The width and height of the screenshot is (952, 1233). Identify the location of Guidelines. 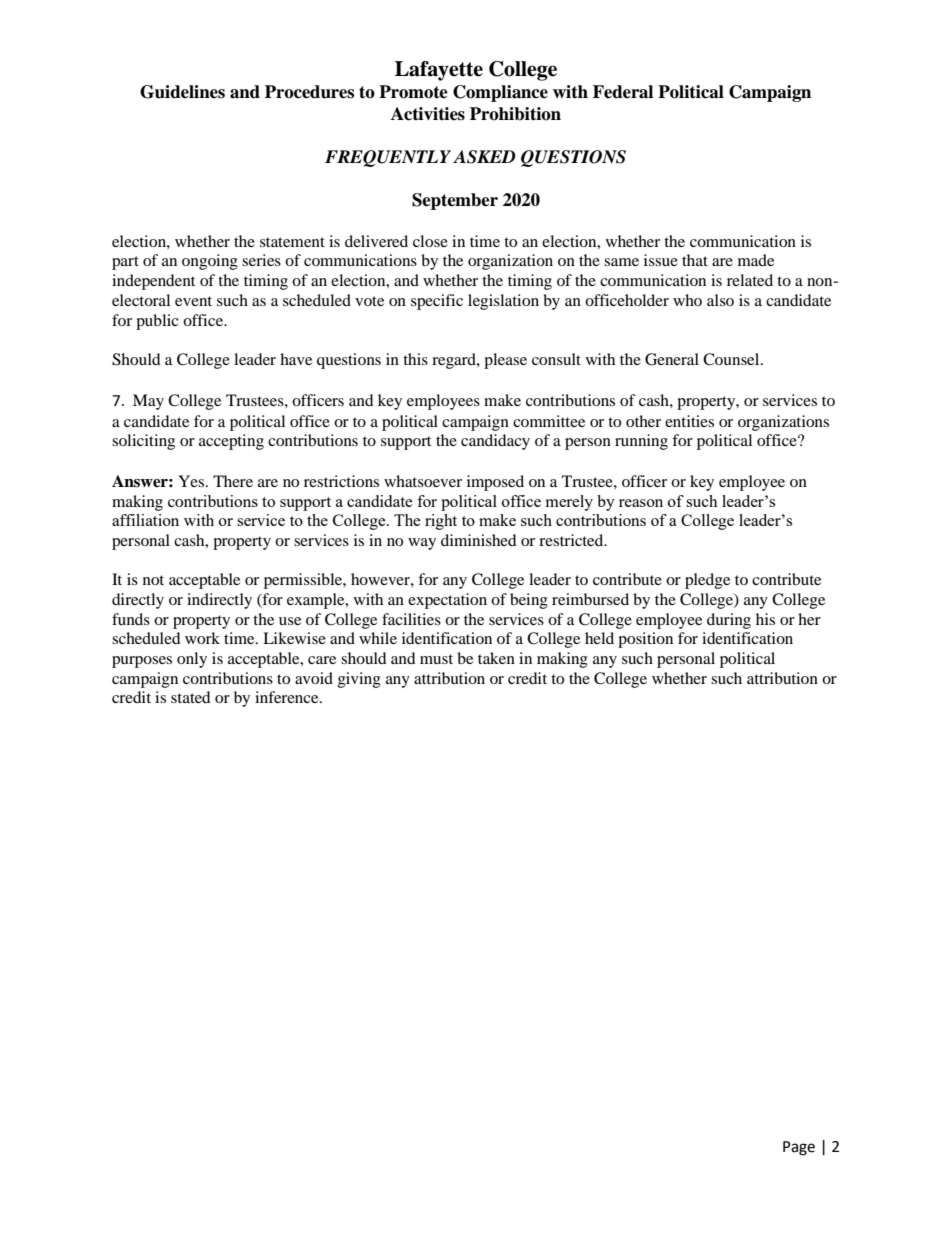
(182, 92).
